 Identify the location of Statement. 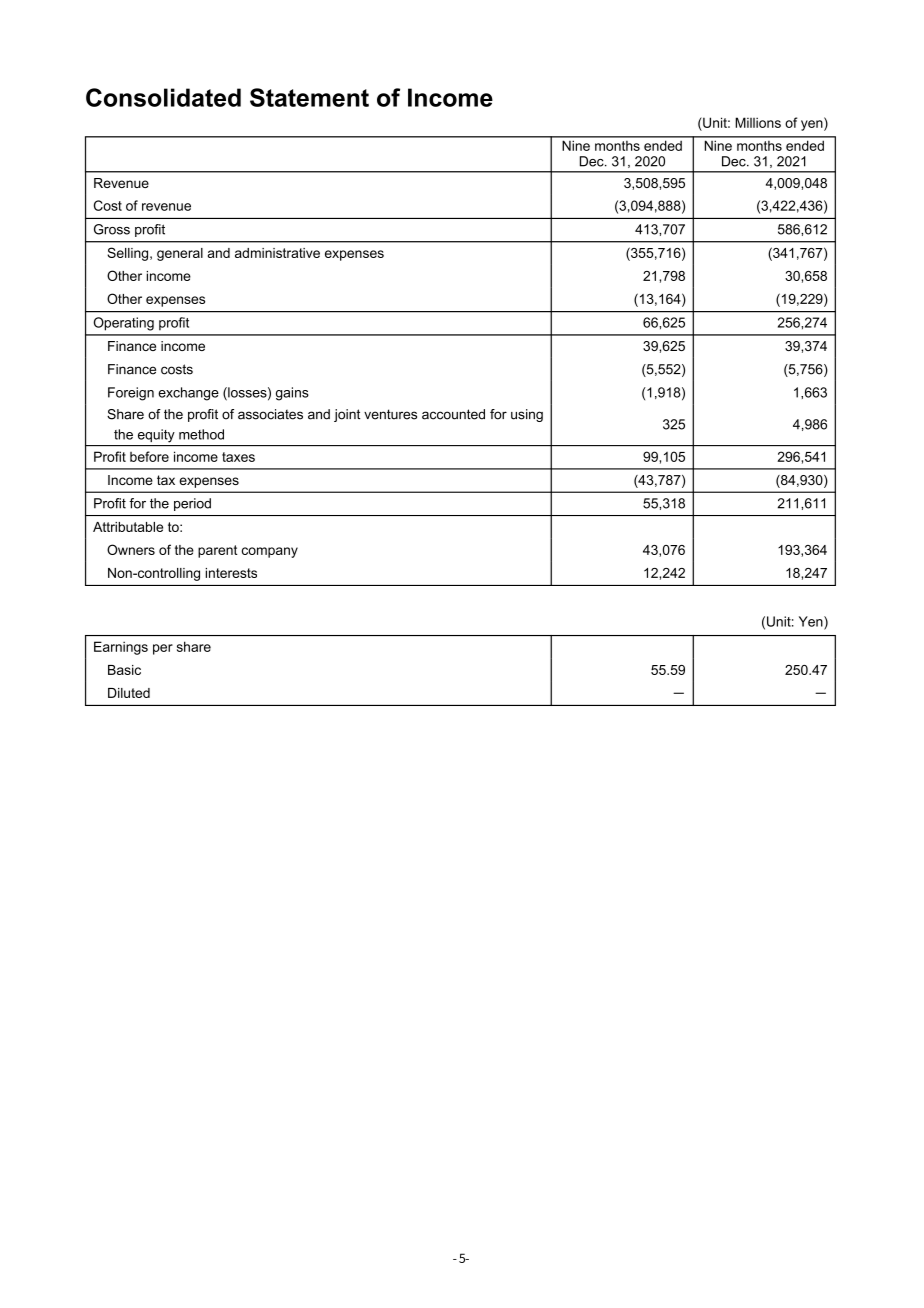
(309, 97).
